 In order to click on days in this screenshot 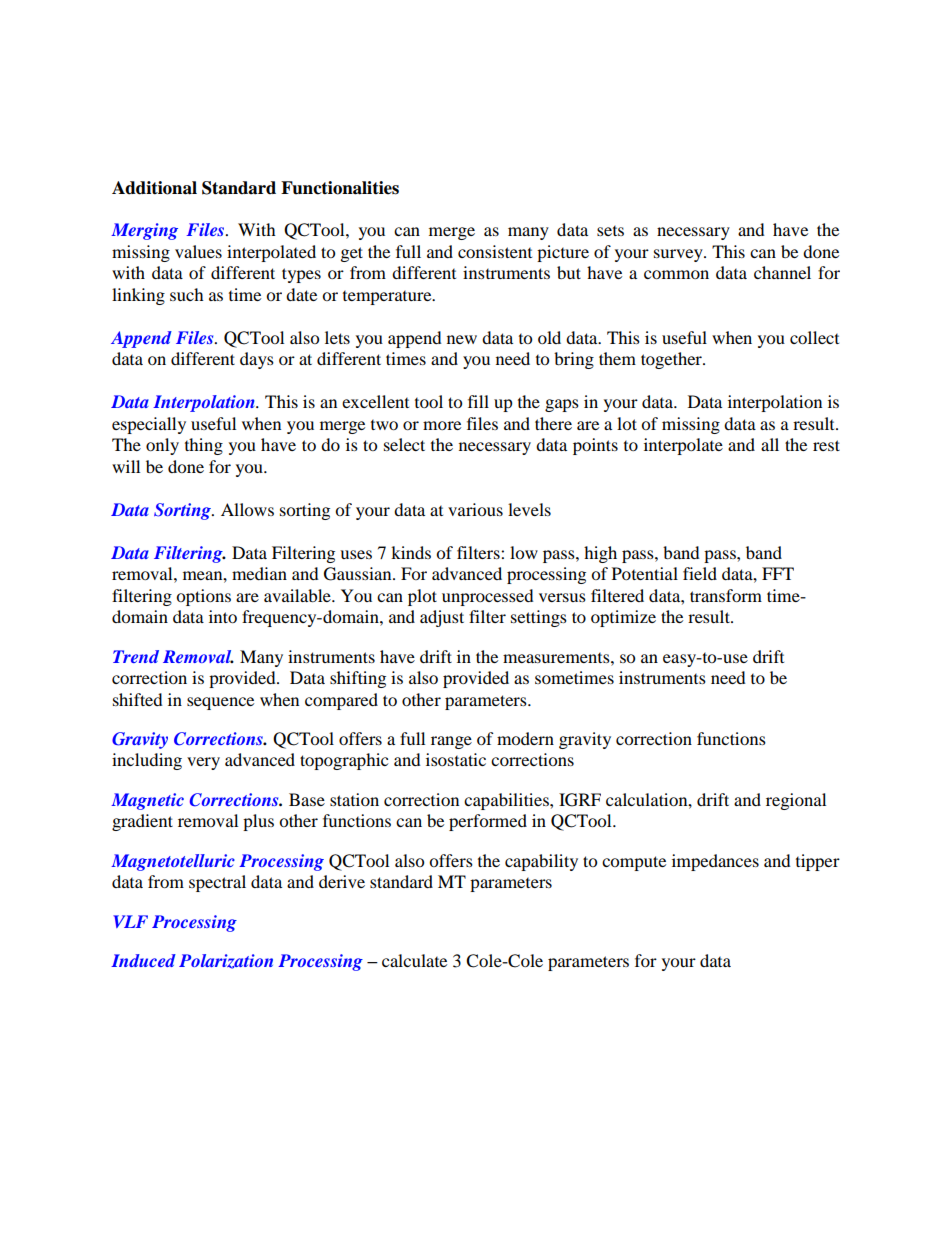, I will do `click(257, 360)`.
